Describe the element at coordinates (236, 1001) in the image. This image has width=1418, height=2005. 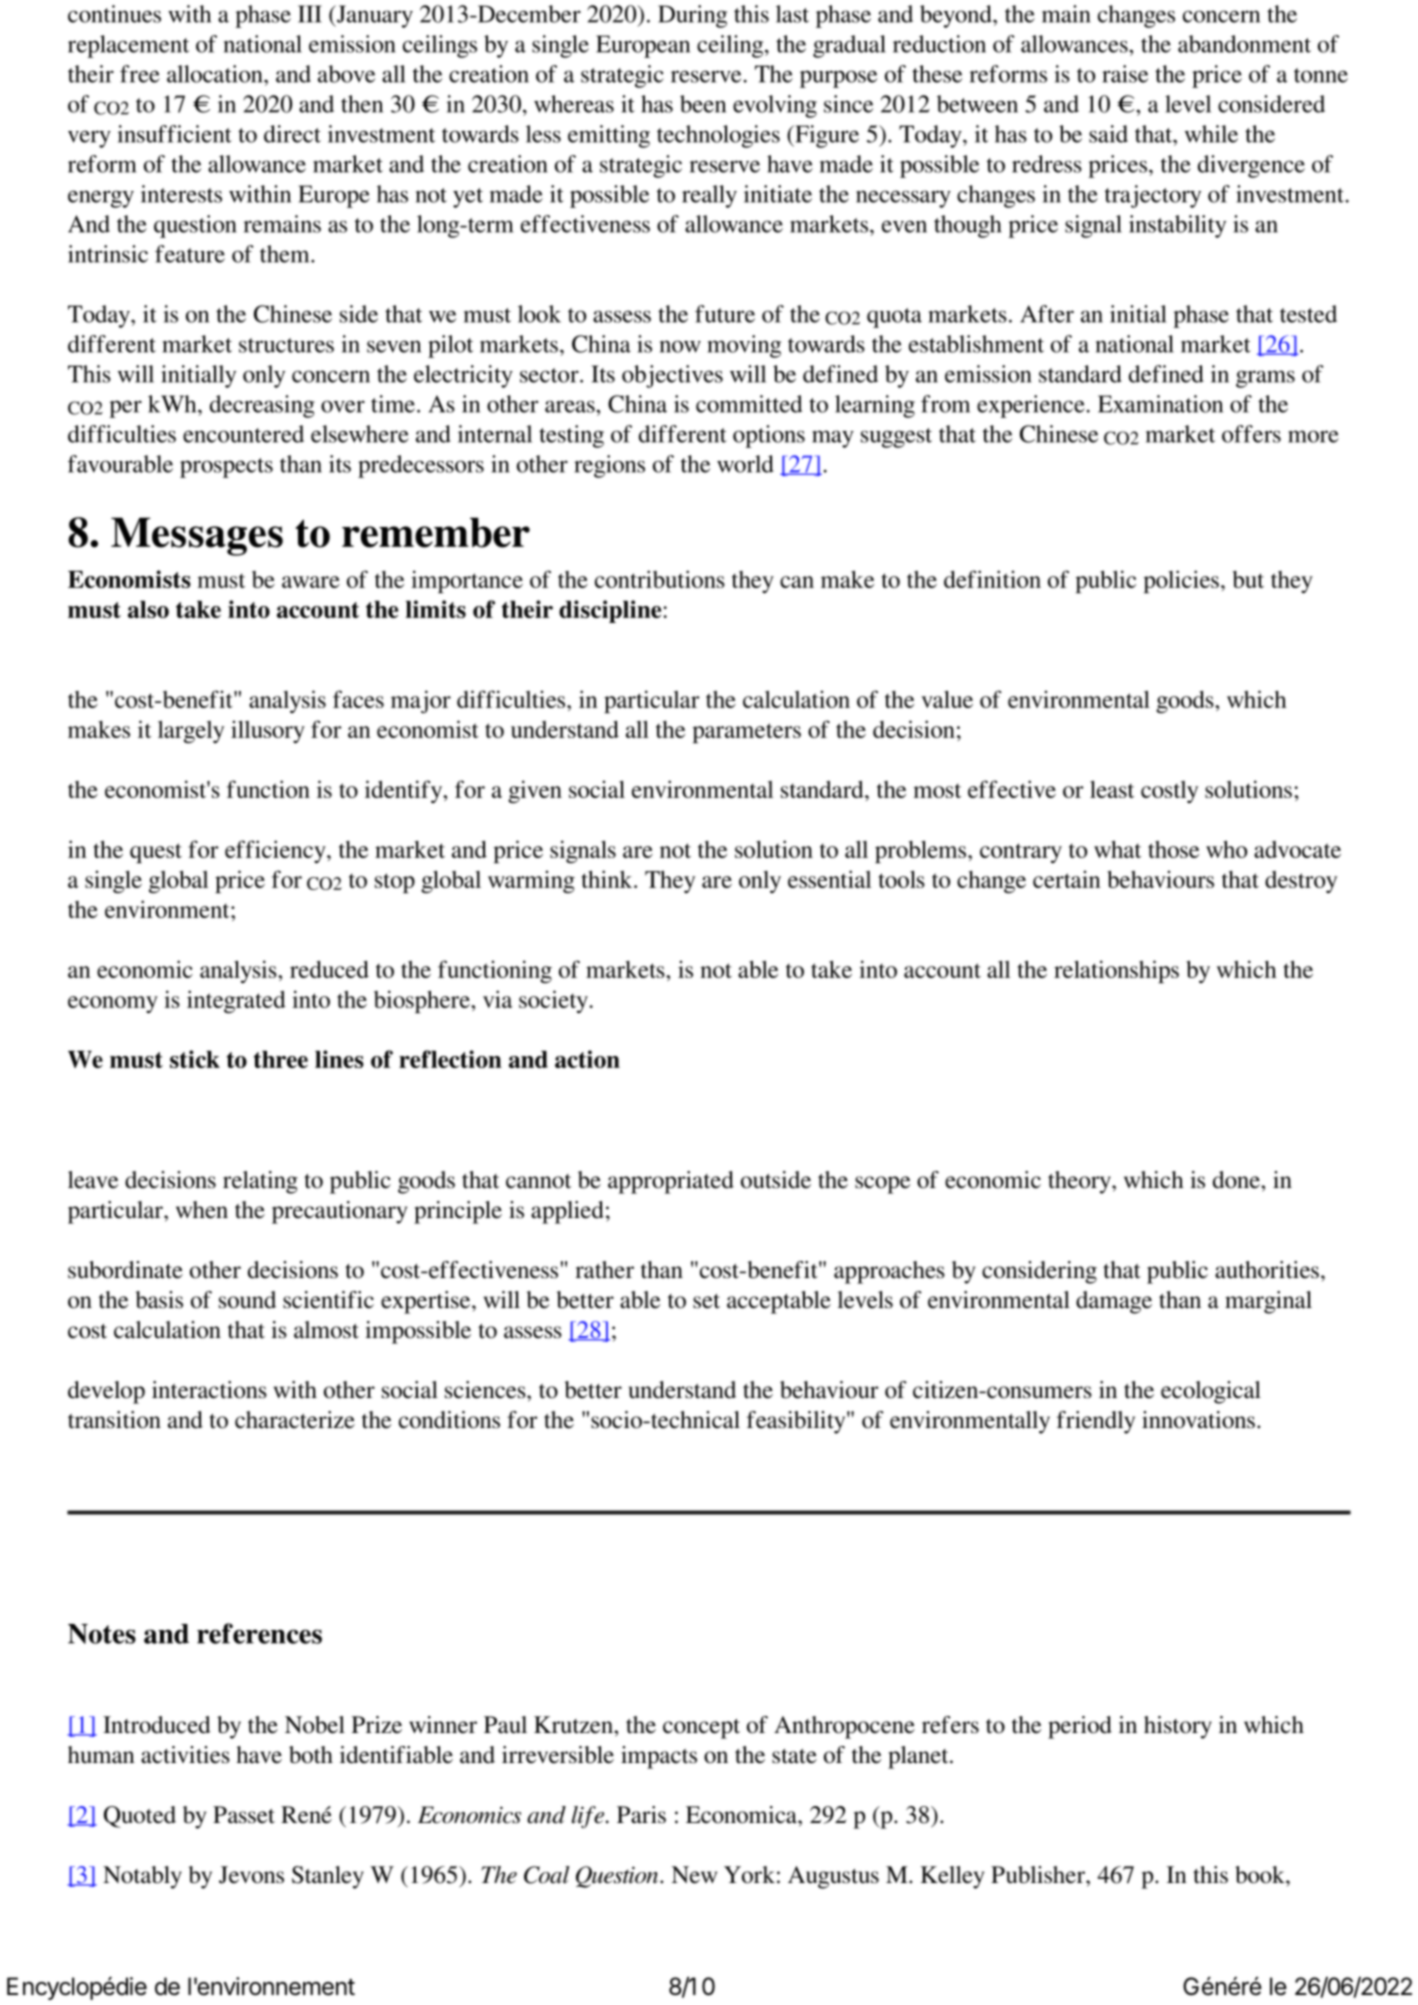
I see `integrated` at that location.
